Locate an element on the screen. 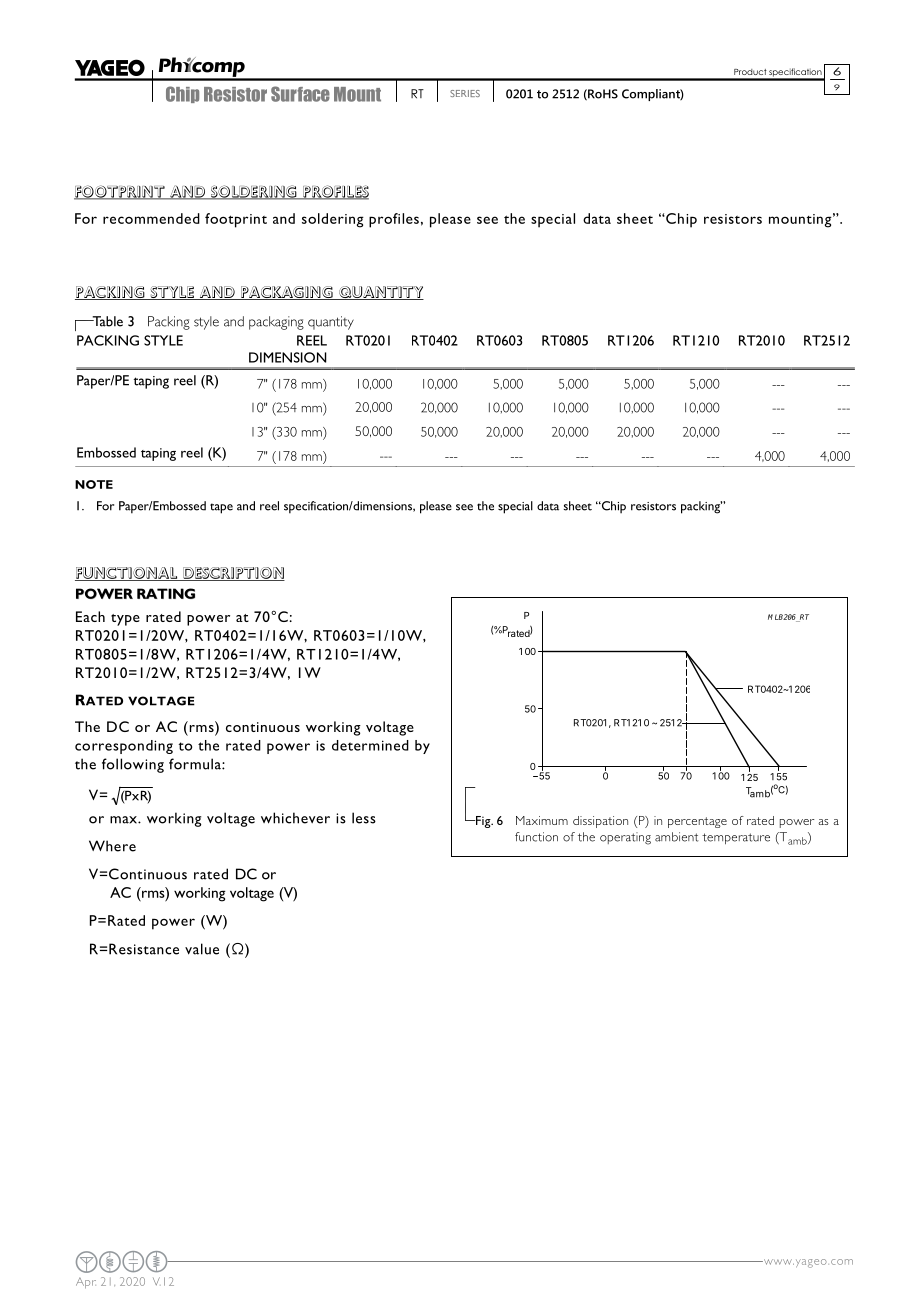 This screenshot has height=1308, width=924. Where is located at coordinates (112, 846).
